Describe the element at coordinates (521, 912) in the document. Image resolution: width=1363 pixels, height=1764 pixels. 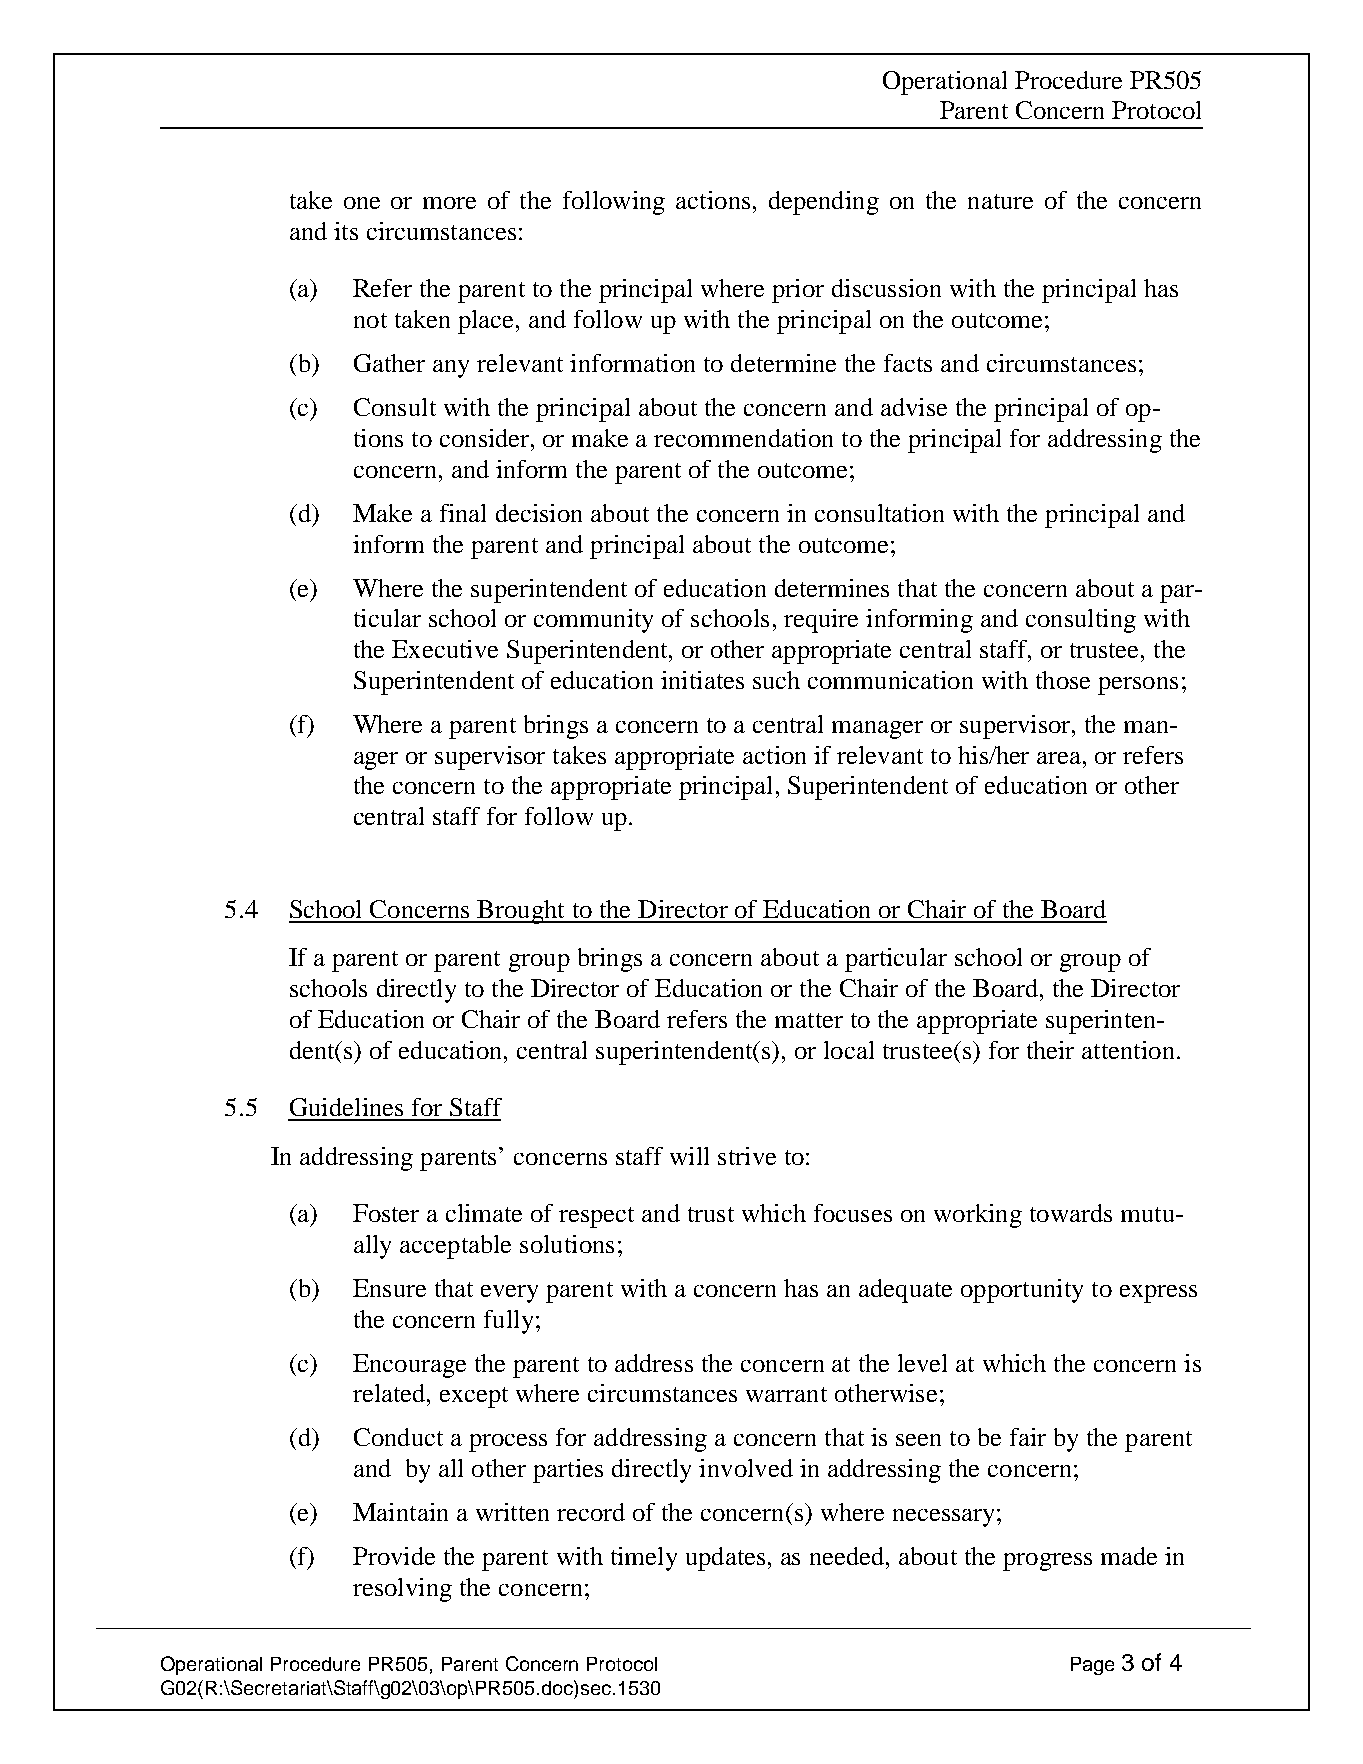
I see `Brought` at that location.
